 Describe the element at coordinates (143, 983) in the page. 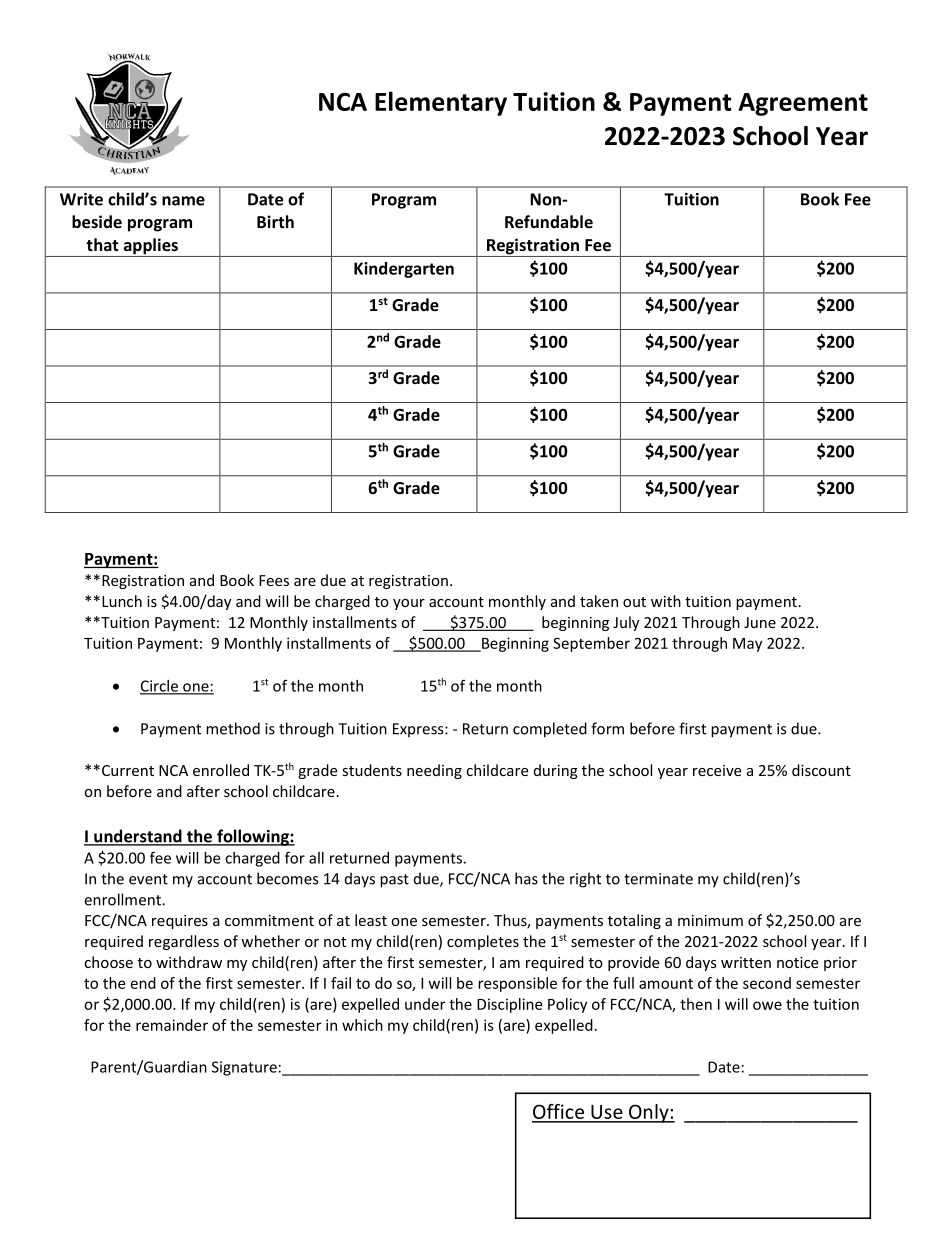

I see `end` at that location.
